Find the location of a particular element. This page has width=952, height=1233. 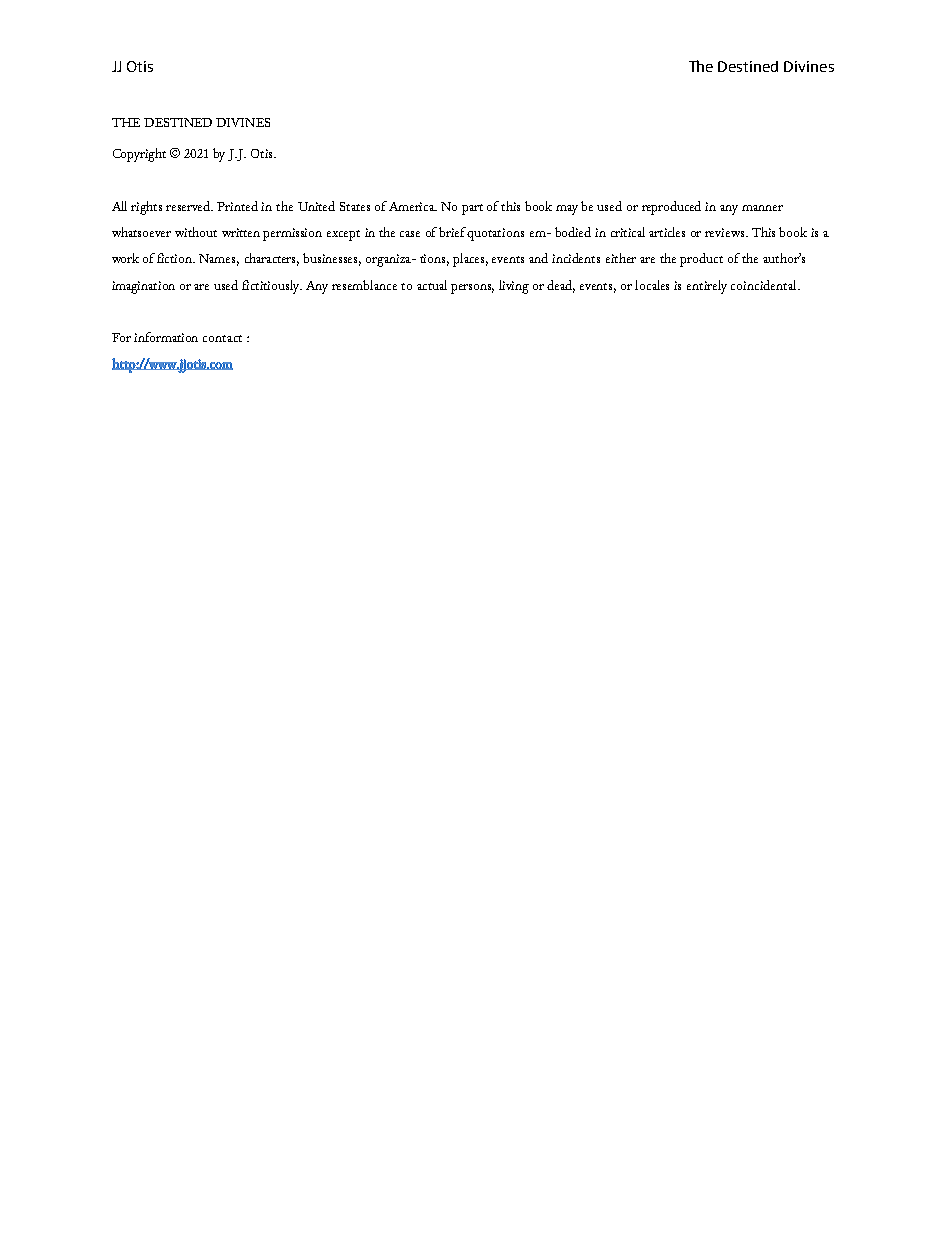

part is located at coordinates (472, 209).
